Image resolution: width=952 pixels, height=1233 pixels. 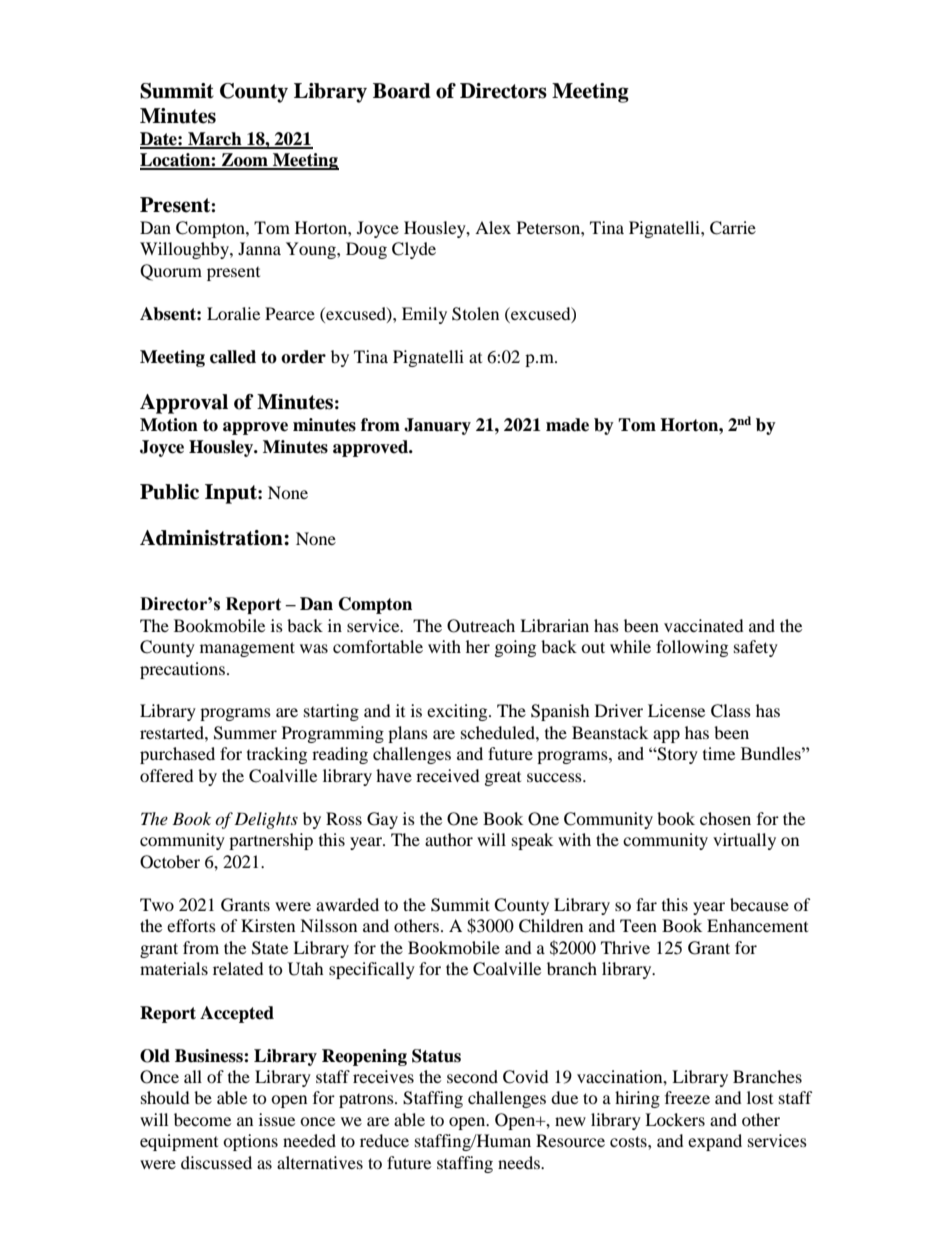 What do you see at coordinates (215, 140) in the screenshot?
I see `March` at bounding box center [215, 140].
